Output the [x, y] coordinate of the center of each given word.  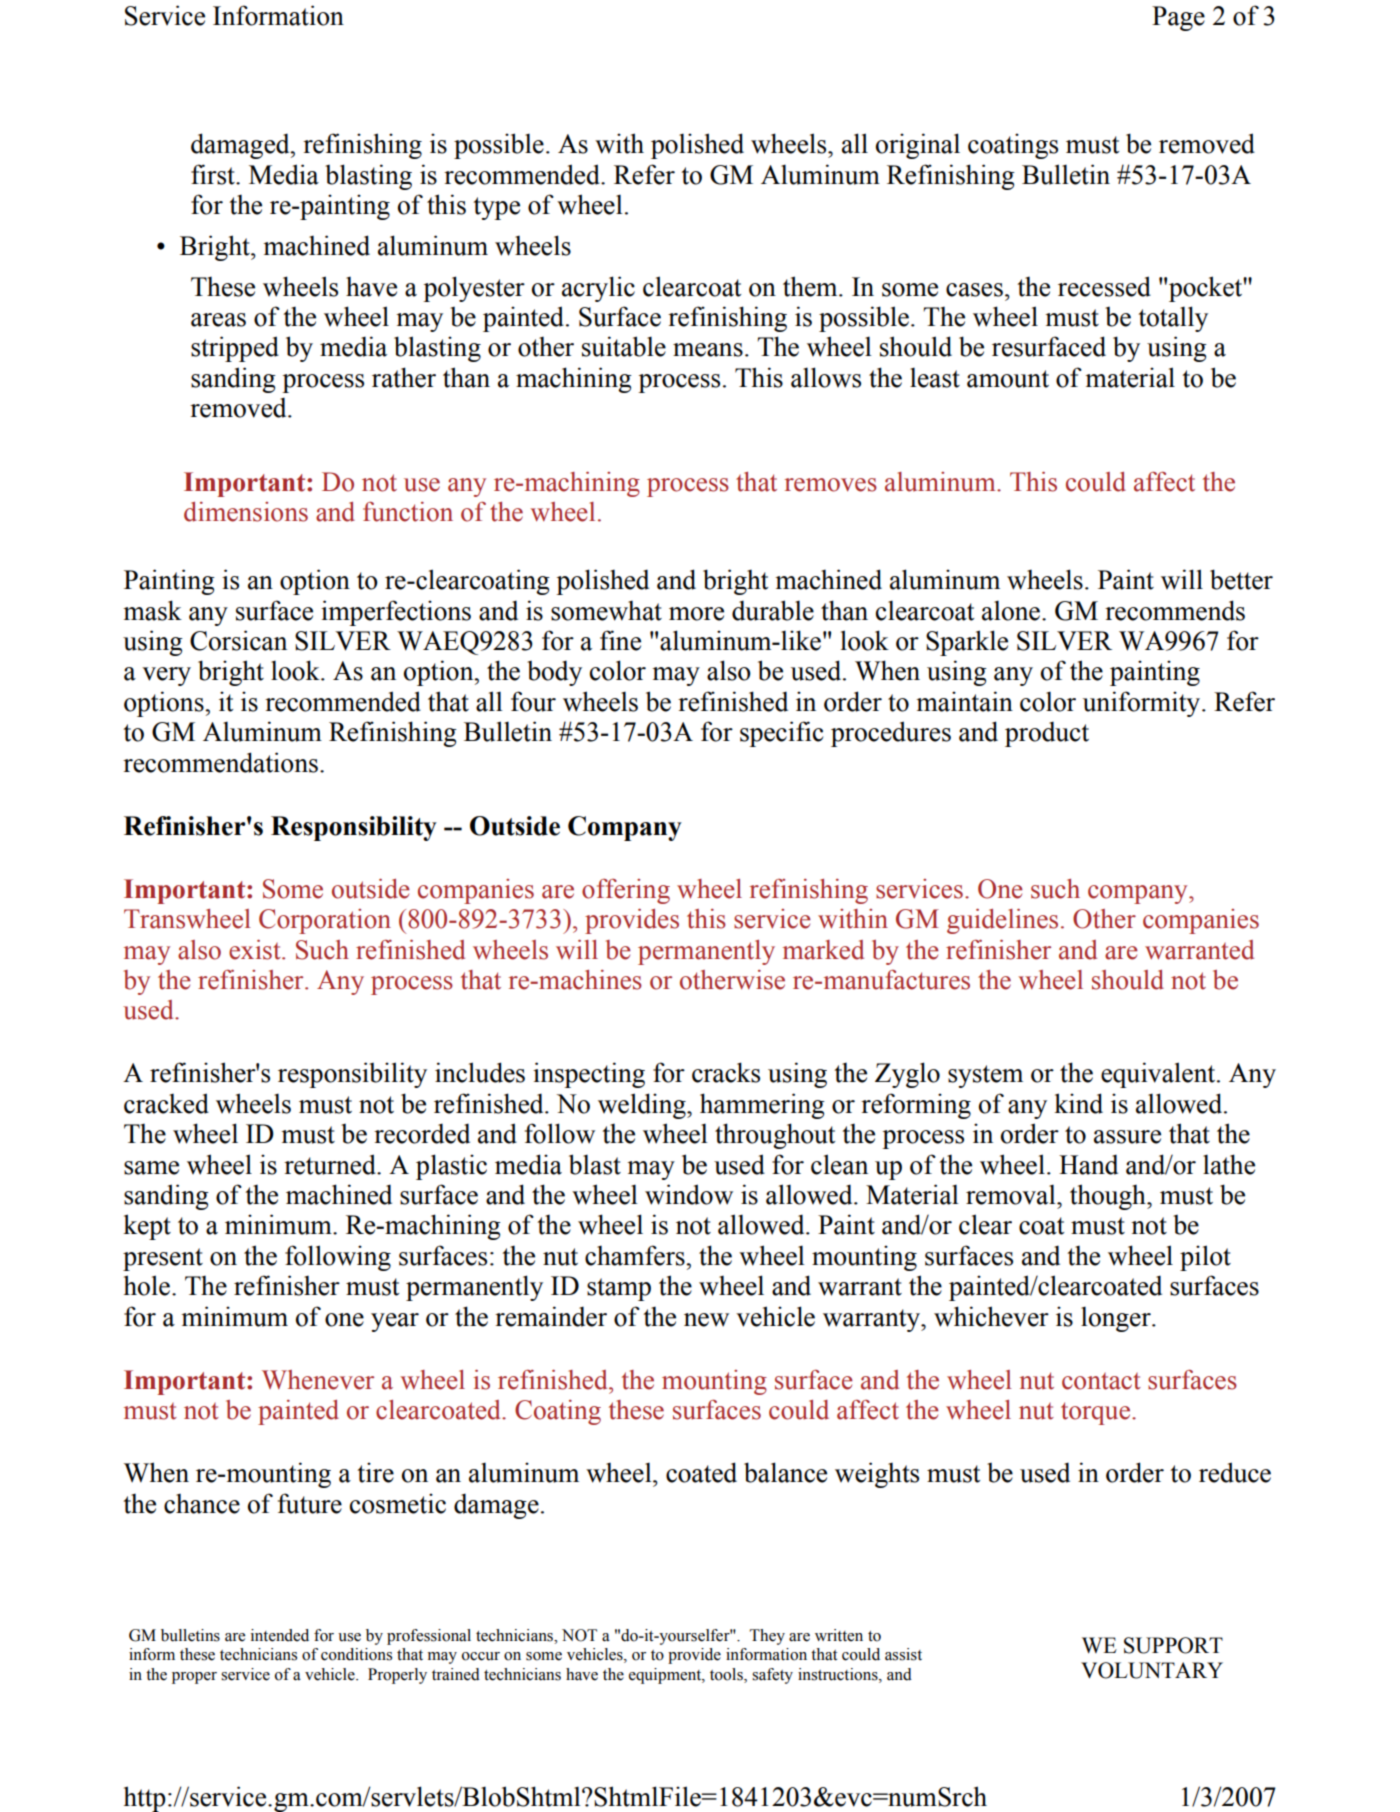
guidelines [1002, 921]
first [214, 174]
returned [331, 1164]
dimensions [246, 512]
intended [280, 1635]
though [1109, 1197]
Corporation [325, 921]
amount [1008, 379]
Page [1178, 18]
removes [831, 485]
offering [626, 891]
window [689, 1194]
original [918, 146]
